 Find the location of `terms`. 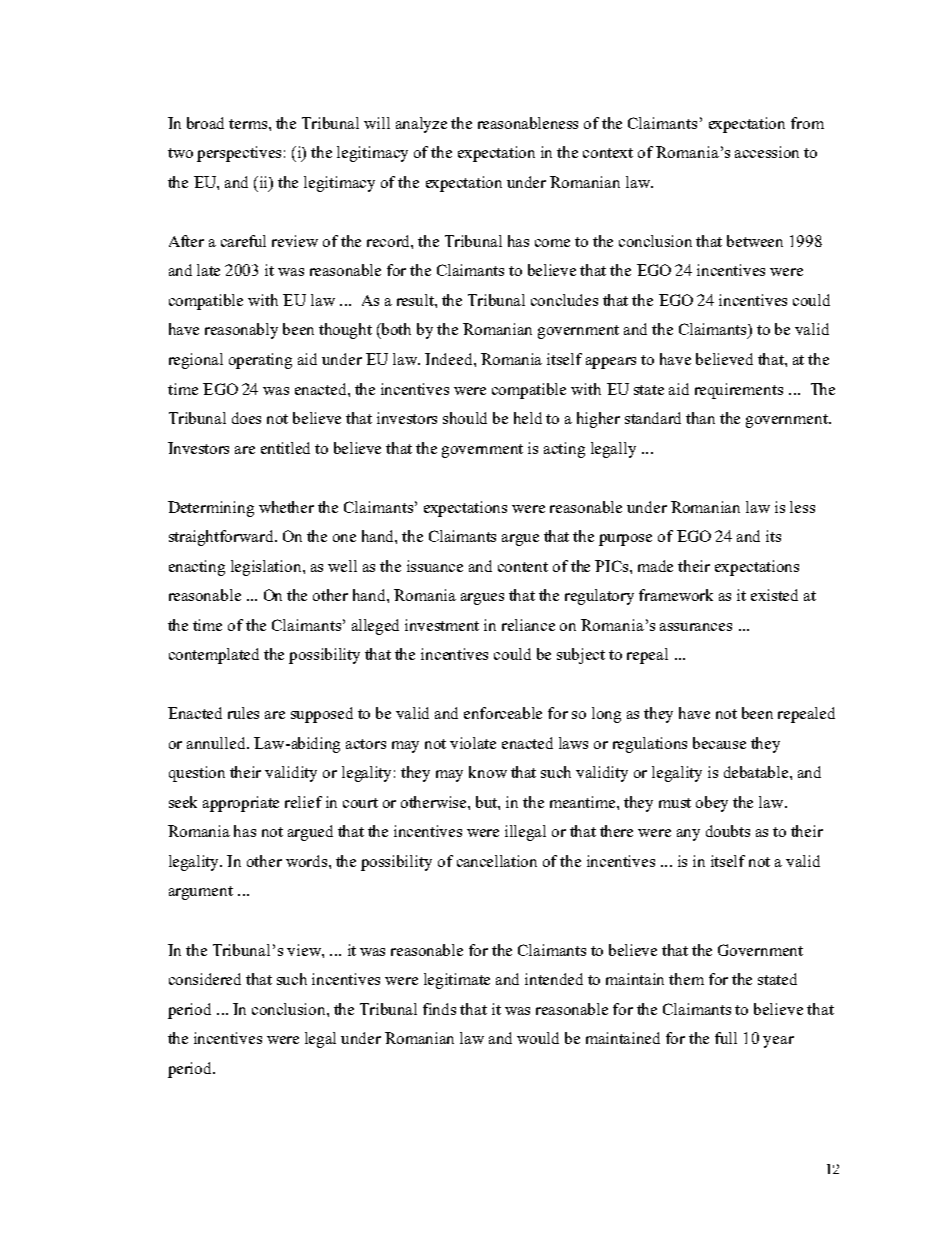

terms is located at coordinates (249, 124).
